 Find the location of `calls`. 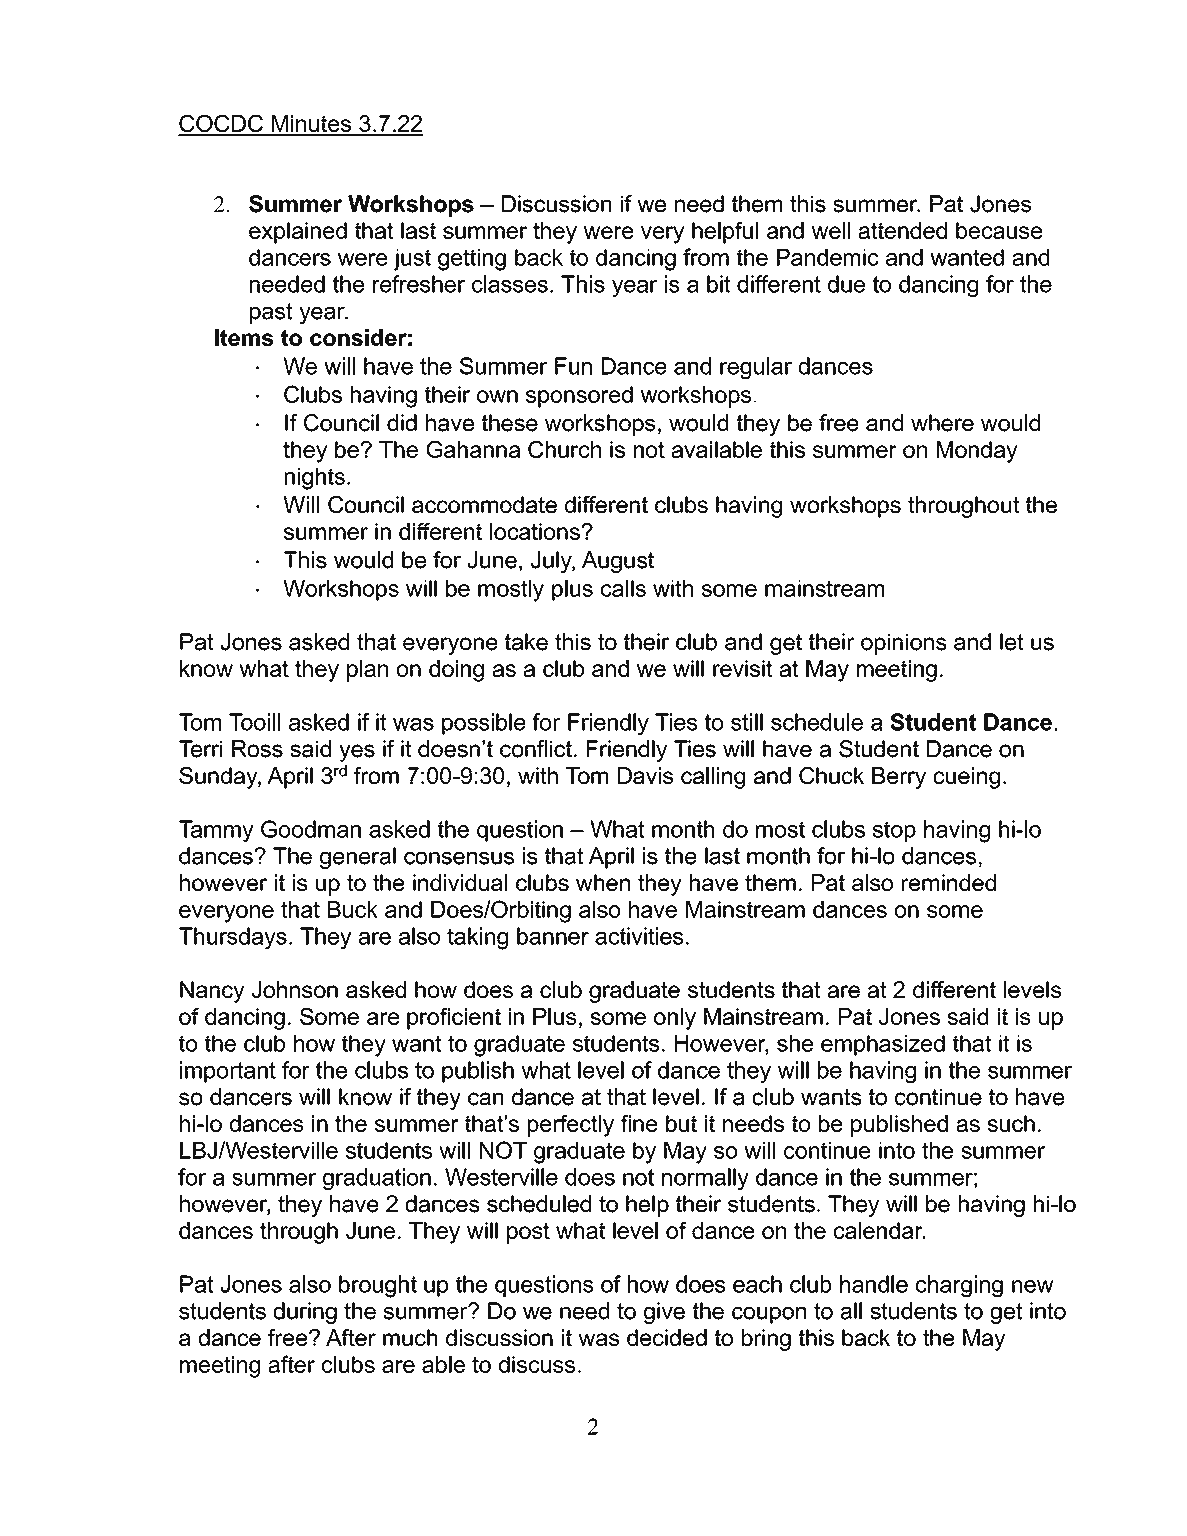

calls is located at coordinates (623, 588).
